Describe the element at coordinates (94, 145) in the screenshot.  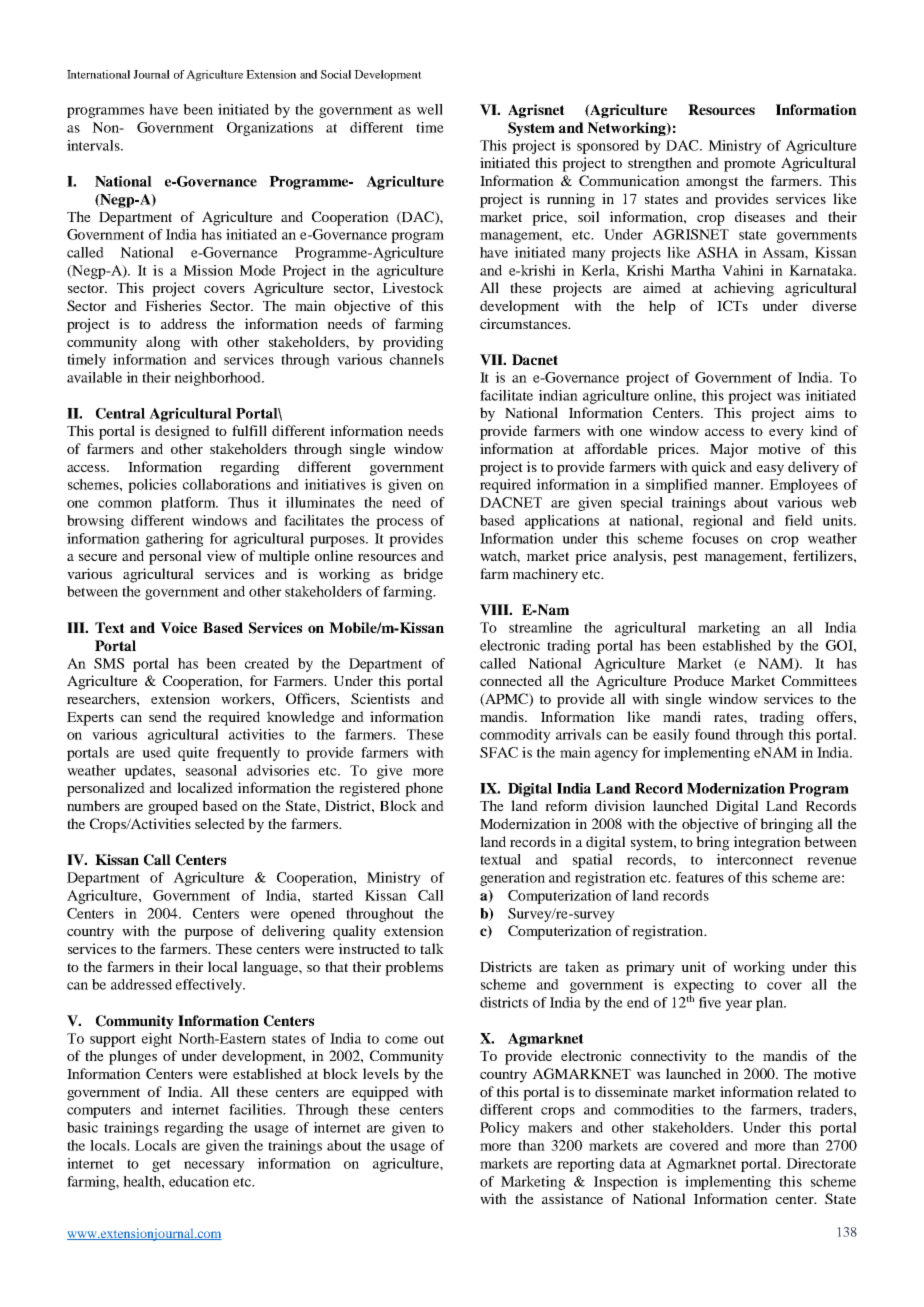
I see `intervals` at that location.
